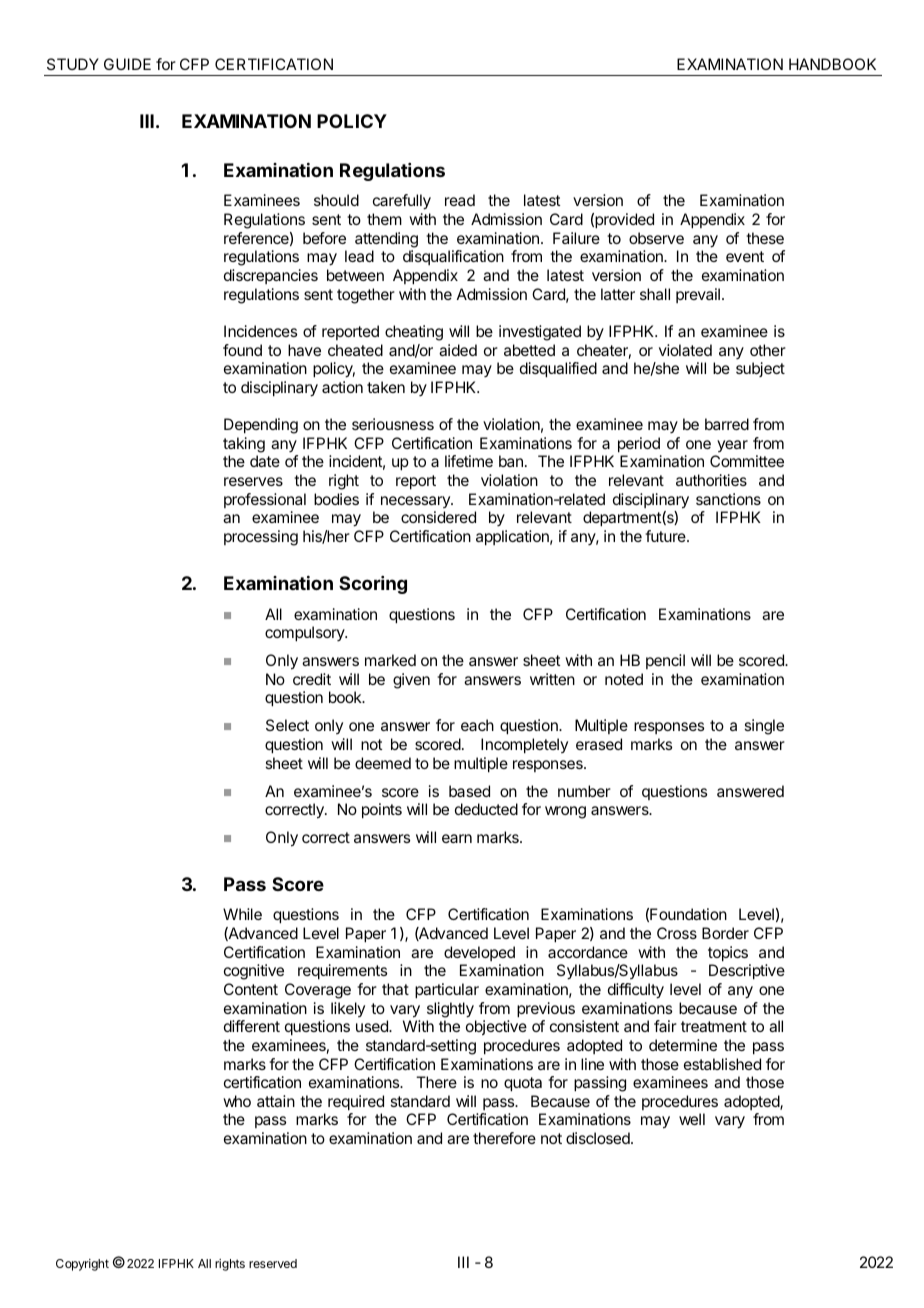  What do you see at coordinates (677, 933) in the document?
I see `Cross` at bounding box center [677, 933].
